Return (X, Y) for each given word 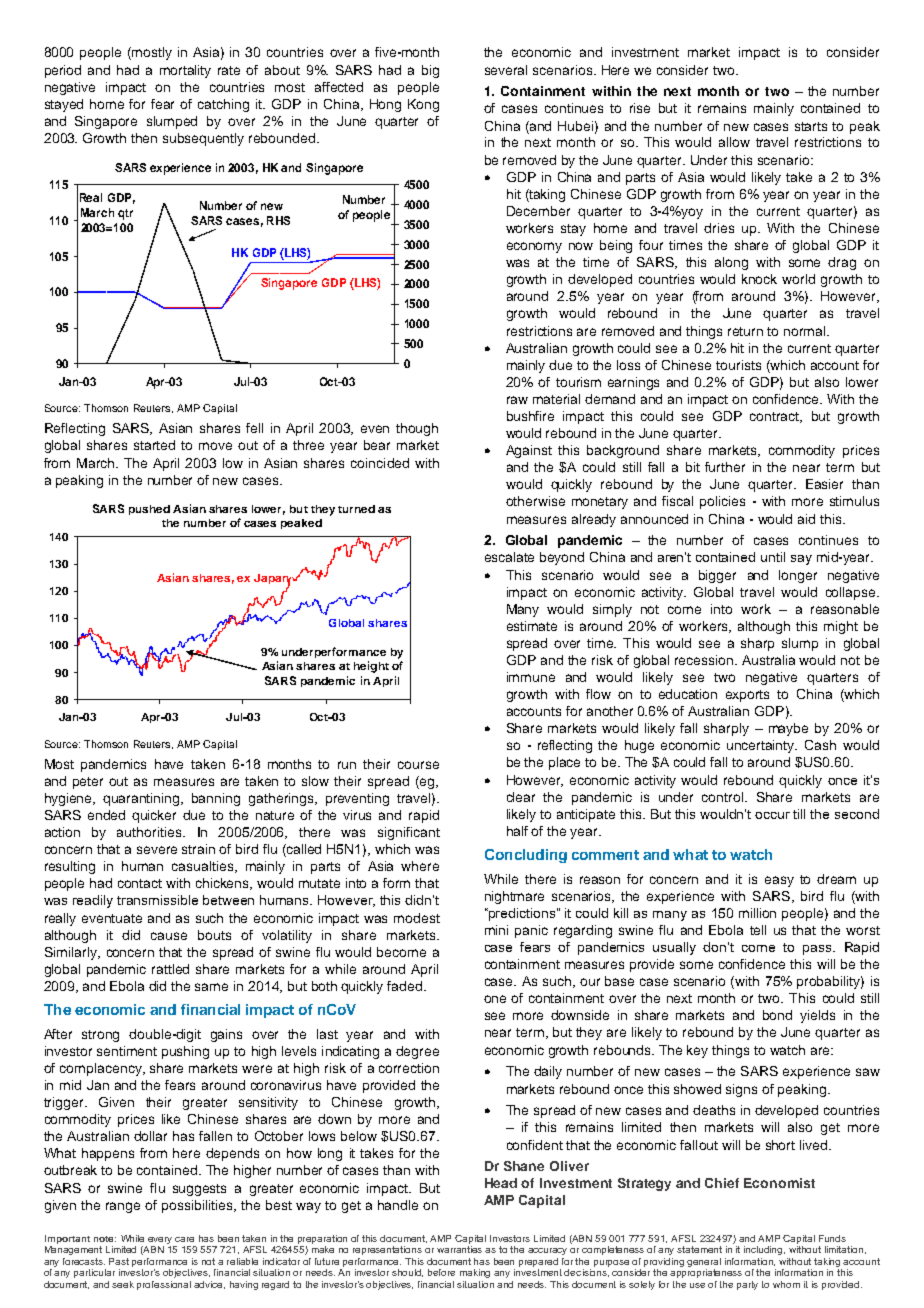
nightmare (514, 897)
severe (157, 850)
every (160, 1240)
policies (722, 502)
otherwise (535, 501)
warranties (459, 1249)
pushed (149, 510)
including (764, 1250)
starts (811, 126)
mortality (185, 71)
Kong (423, 105)
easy (779, 881)
